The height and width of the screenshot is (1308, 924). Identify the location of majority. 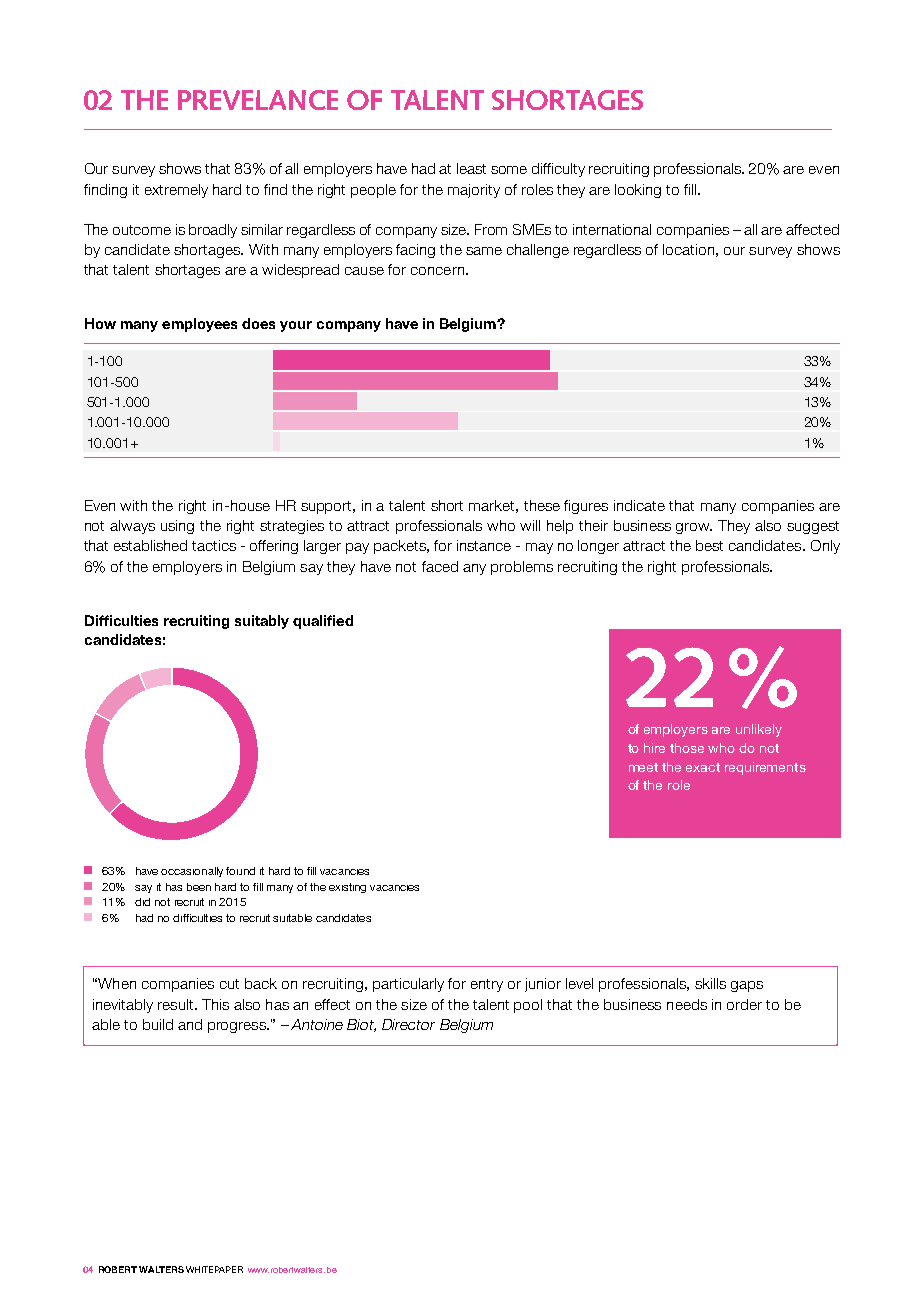
(474, 191).
